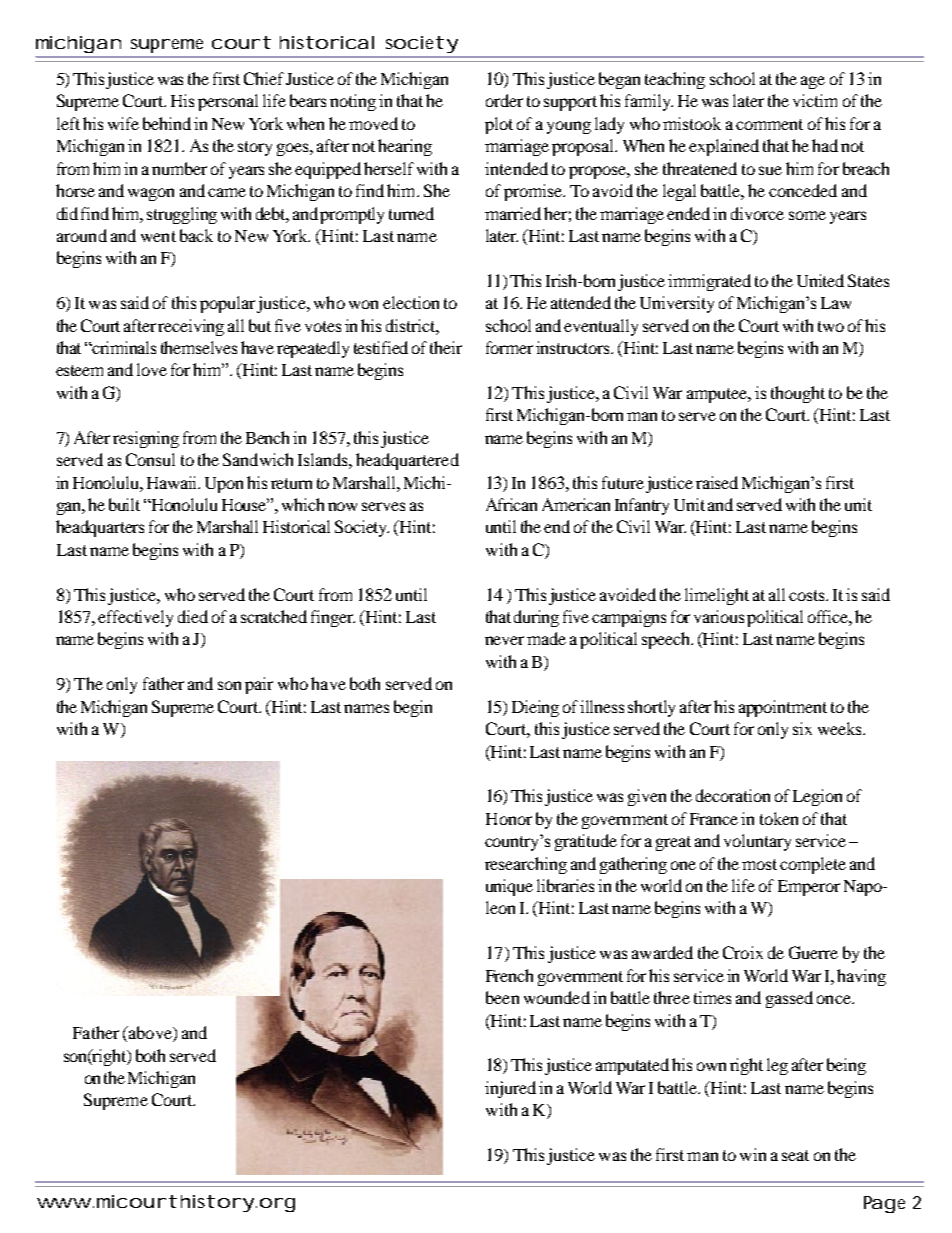 This document has height=1233, width=952. What do you see at coordinates (499, 125) in the document?
I see `plot` at bounding box center [499, 125].
